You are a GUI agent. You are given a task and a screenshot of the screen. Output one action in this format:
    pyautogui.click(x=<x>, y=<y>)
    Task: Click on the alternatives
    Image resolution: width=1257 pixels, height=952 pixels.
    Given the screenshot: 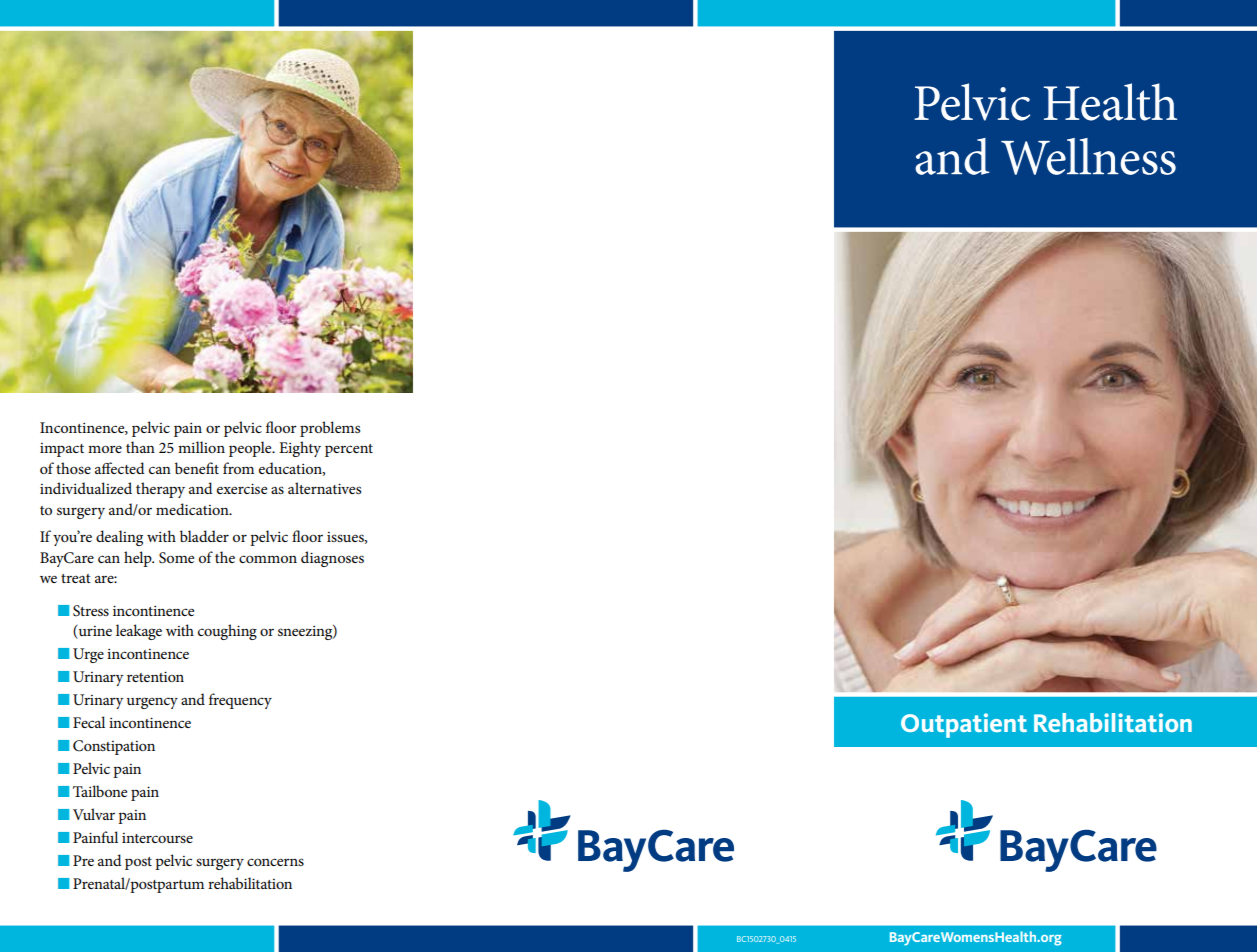 What is the action you would take?
    pyautogui.click(x=324, y=488)
